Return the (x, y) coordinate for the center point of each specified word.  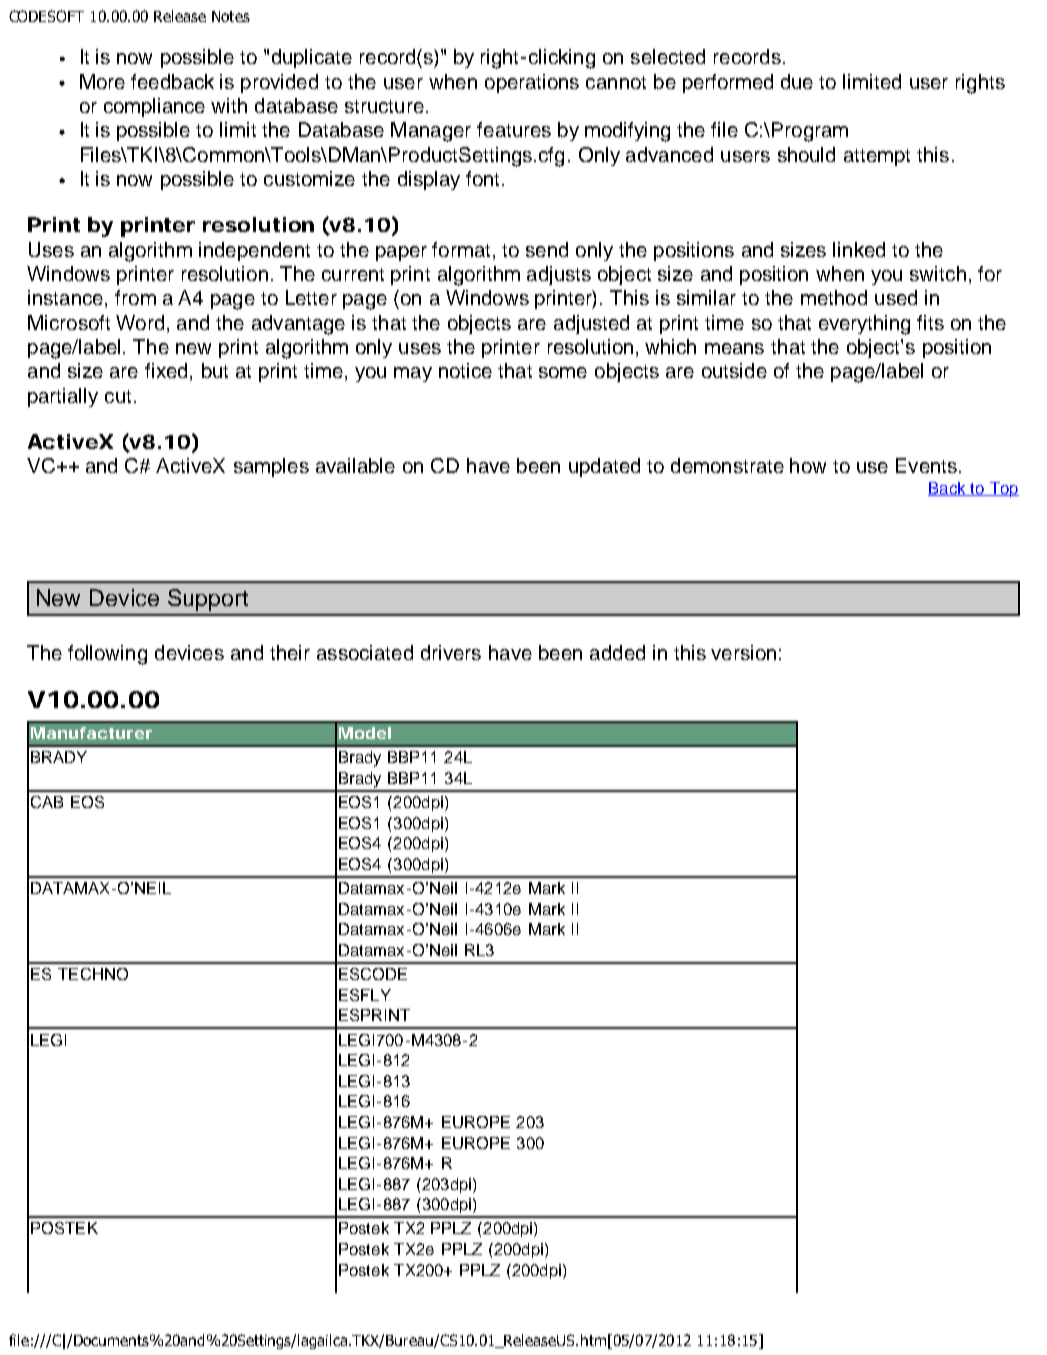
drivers (451, 652)
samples (271, 467)
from (135, 297)
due (797, 81)
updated (604, 467)
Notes (231, 16)
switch (938, 273)
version (743, 652)
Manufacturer (91, 733)
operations (532, 83)
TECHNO (93, 974)
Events (926, 465)
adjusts (559, 275)
